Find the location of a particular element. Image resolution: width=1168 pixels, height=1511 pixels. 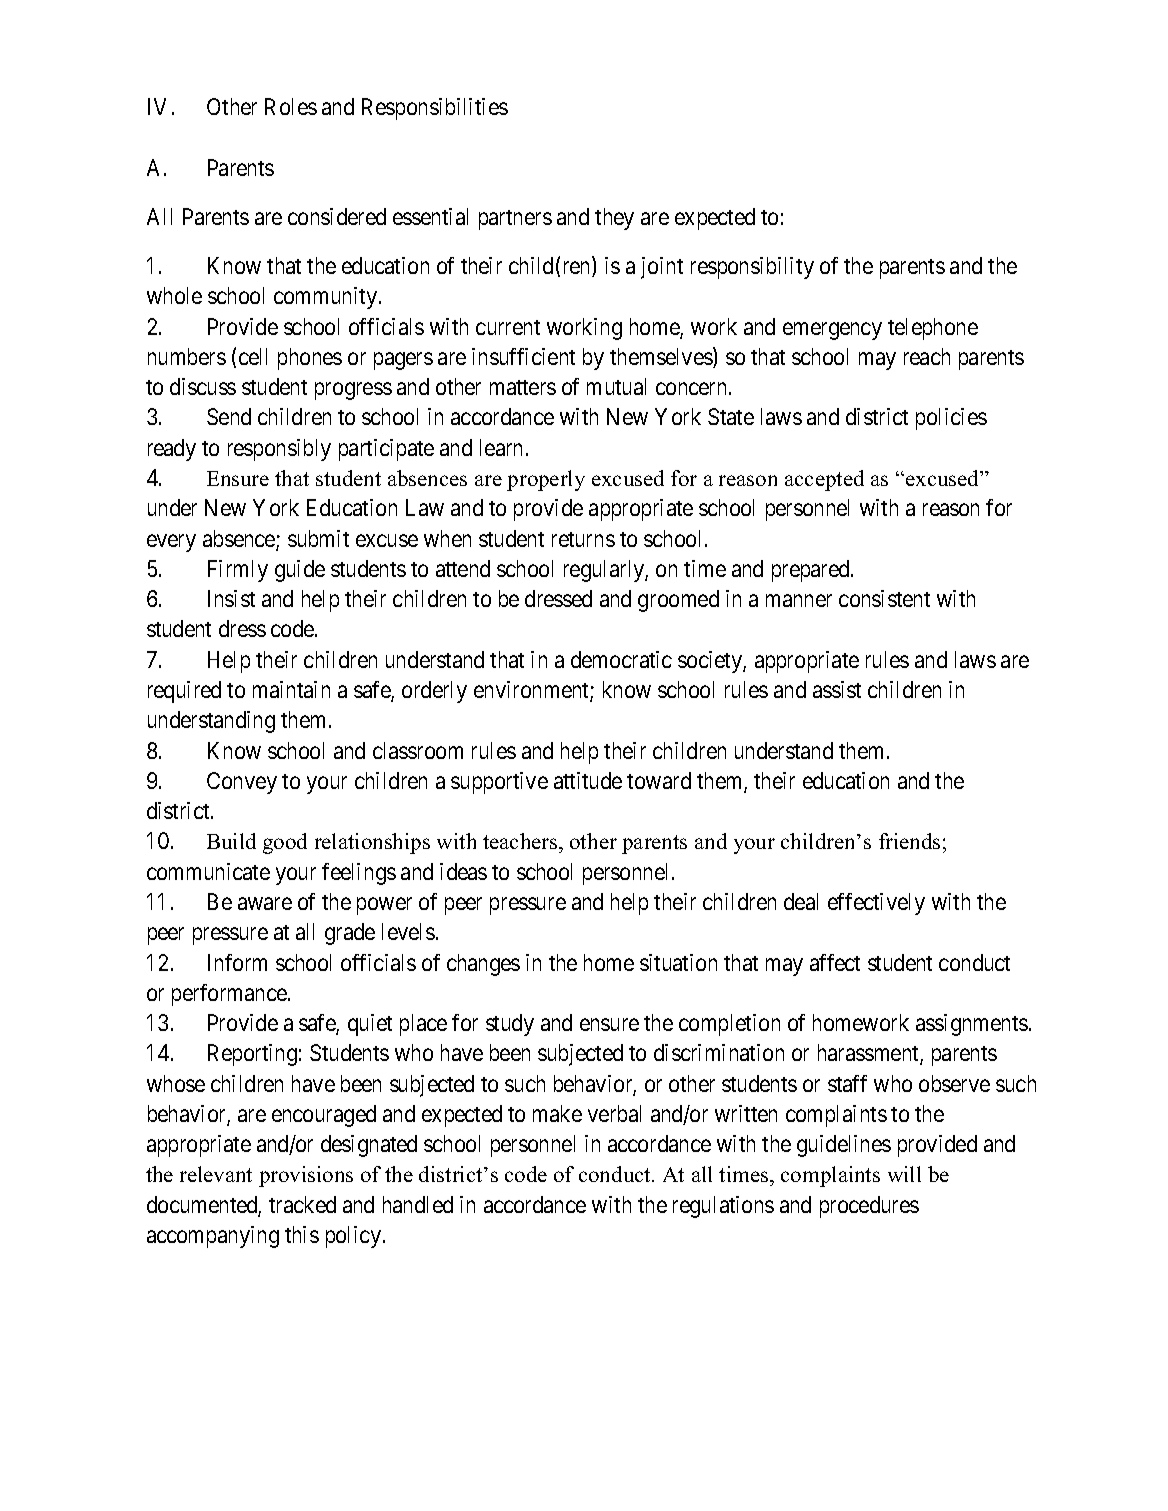

tracked is located at coordinates (302, 1204).
